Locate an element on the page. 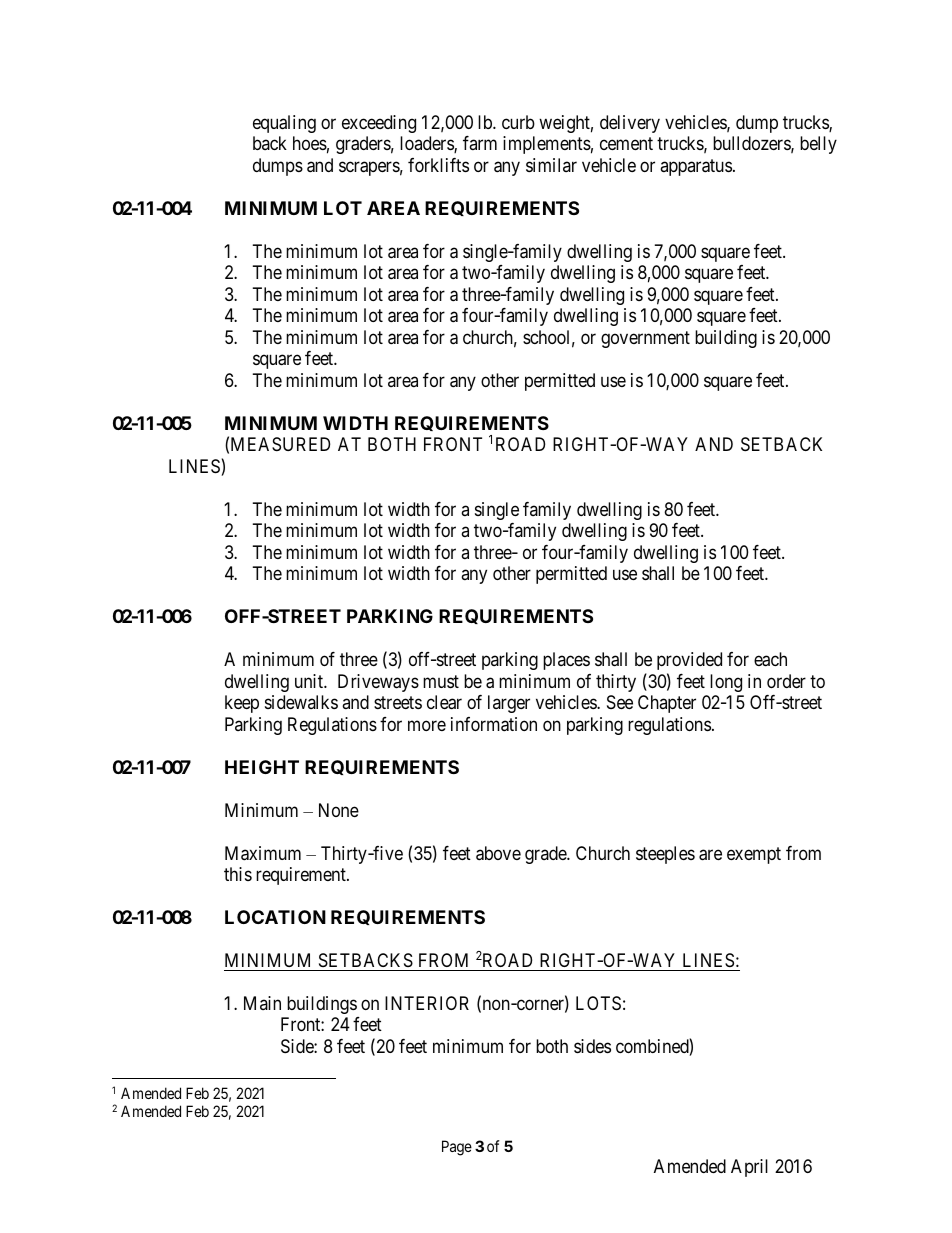 This document has width=952, height=1233. April is located at coordinates (749, 1168).
